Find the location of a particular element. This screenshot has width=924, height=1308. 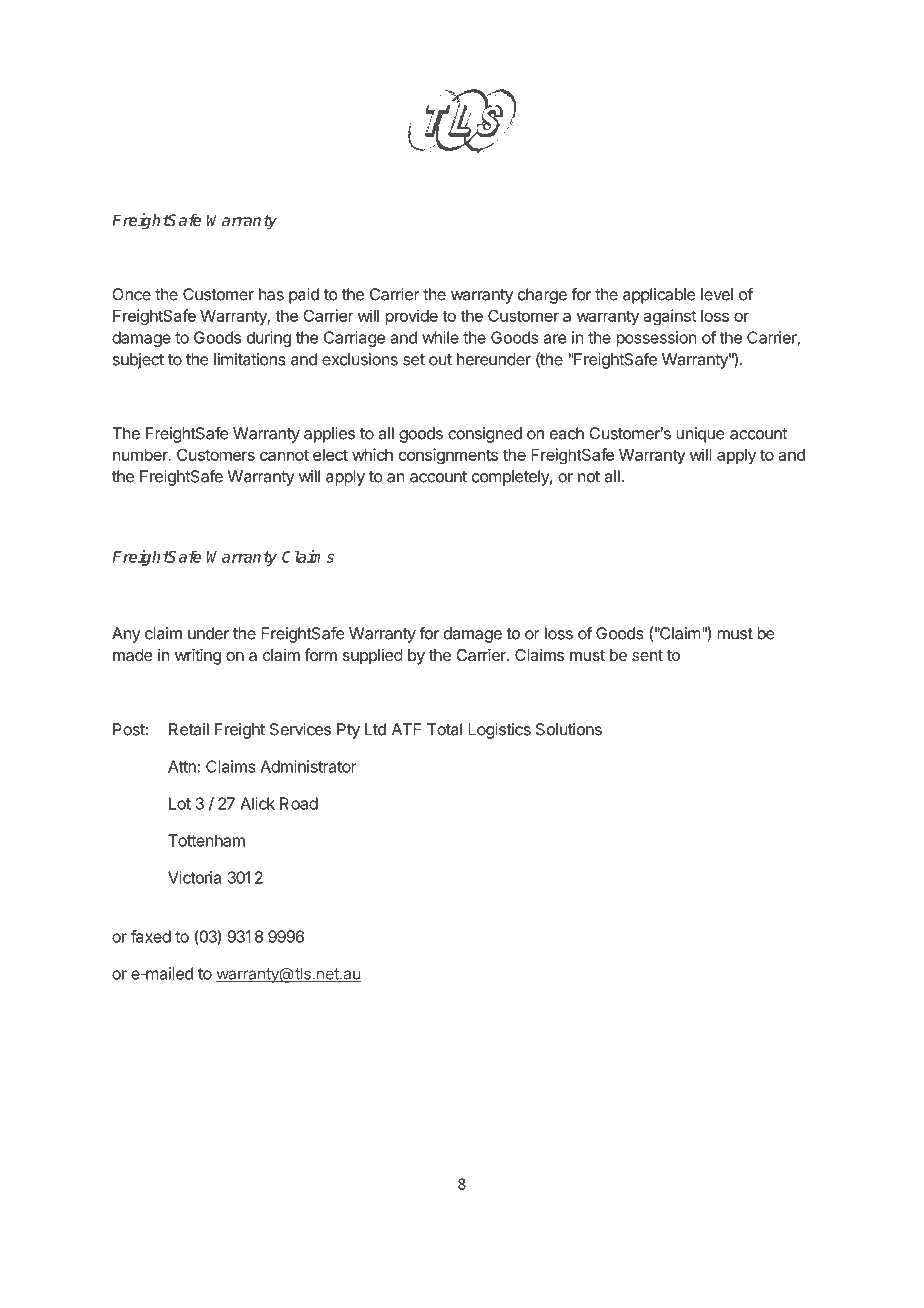

ATF is located at coordinates (406, 729).
